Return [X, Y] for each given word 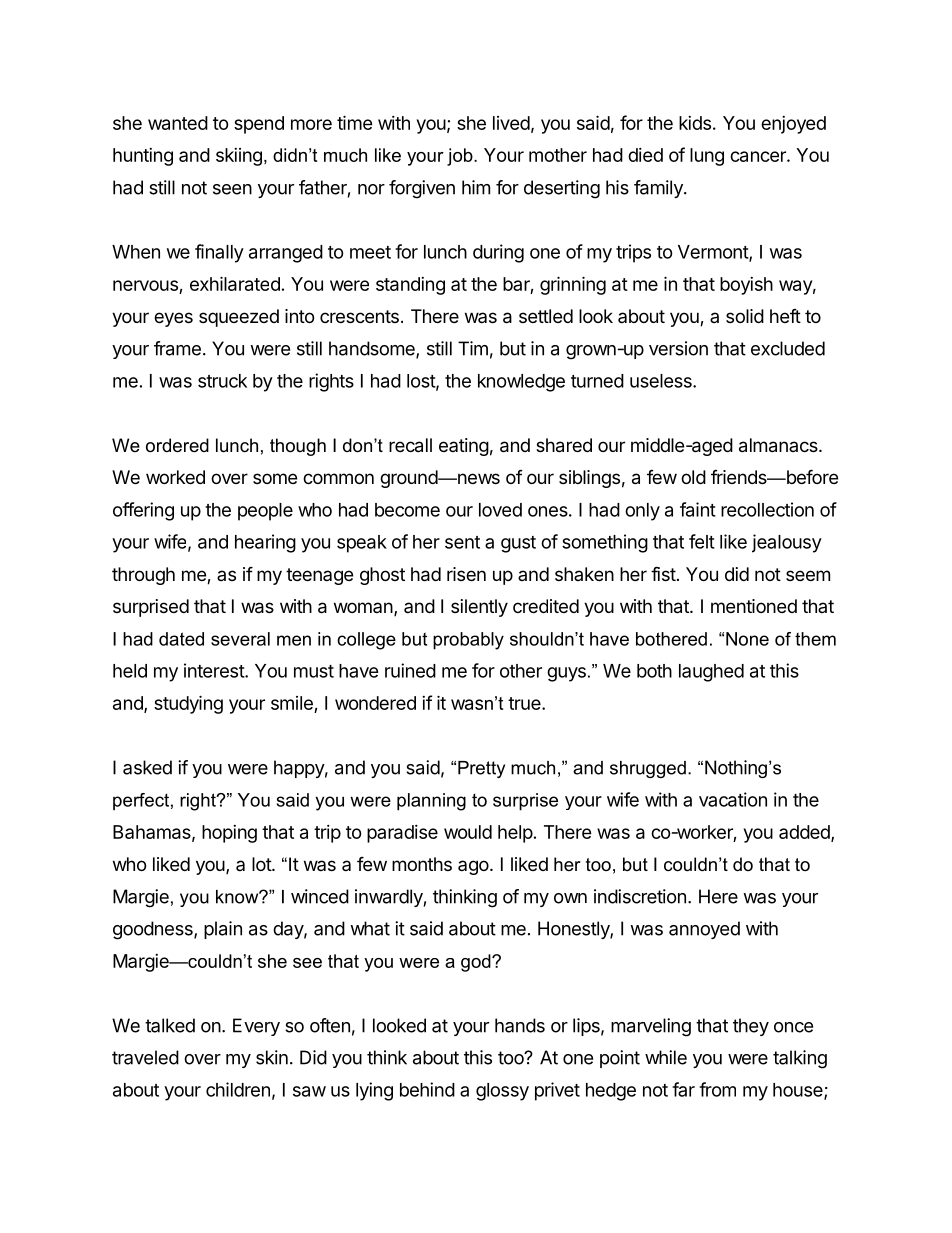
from [717, 1089]
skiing [239, 157]
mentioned [754, 606]
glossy [502, 1092]
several [240, 639]
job [461, 157]
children [238, 1089]
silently [479, 608]
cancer [759, 156]
